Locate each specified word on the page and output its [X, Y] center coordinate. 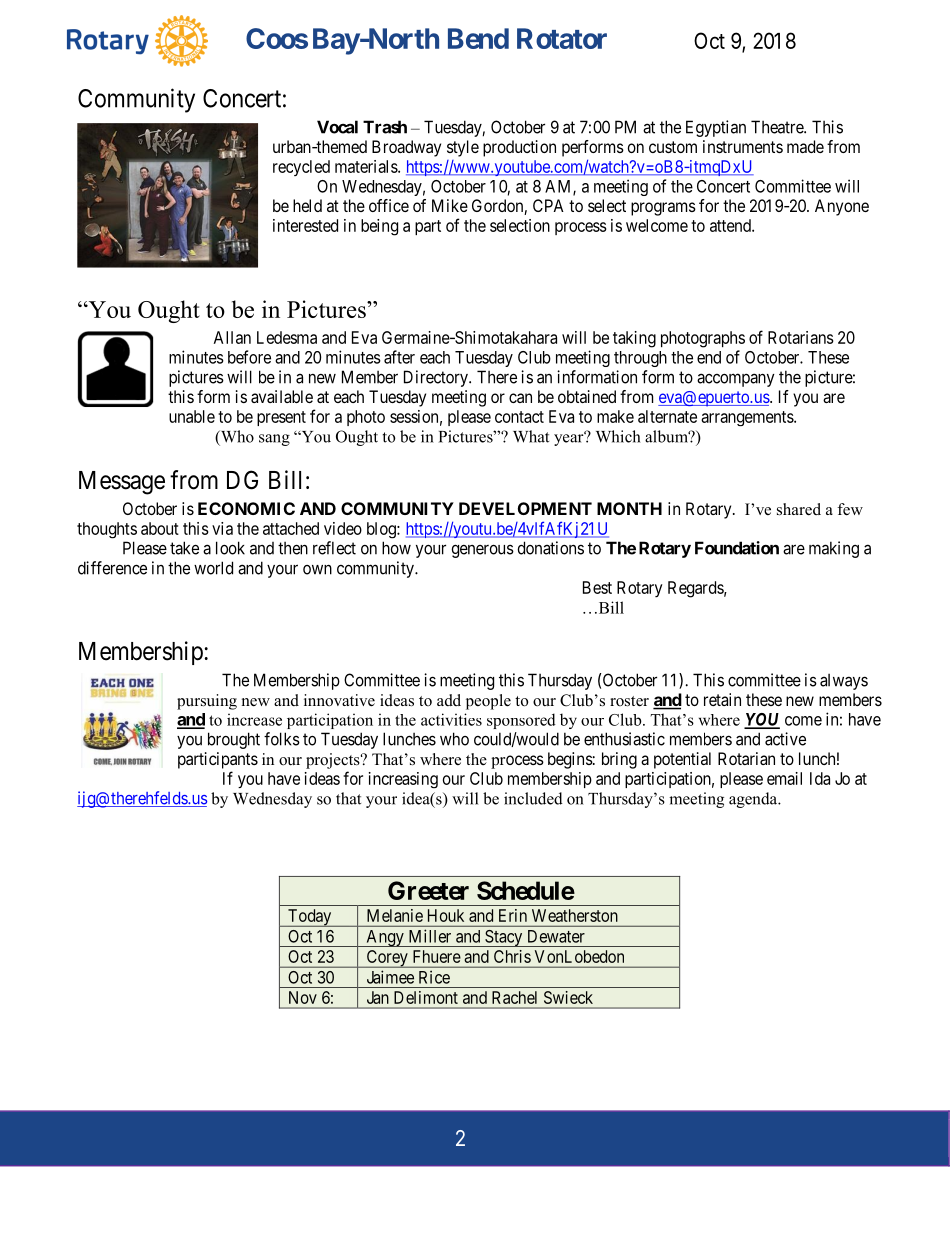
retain [722, 699]
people [488, 702]
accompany [736, 380]
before [249, 357]
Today [310, 918]
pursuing [207, 702]
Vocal [337, 127]
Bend [478, 38]
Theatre [778, 127]
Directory [437, 378]
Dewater [556, 936]
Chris [512, 956]
